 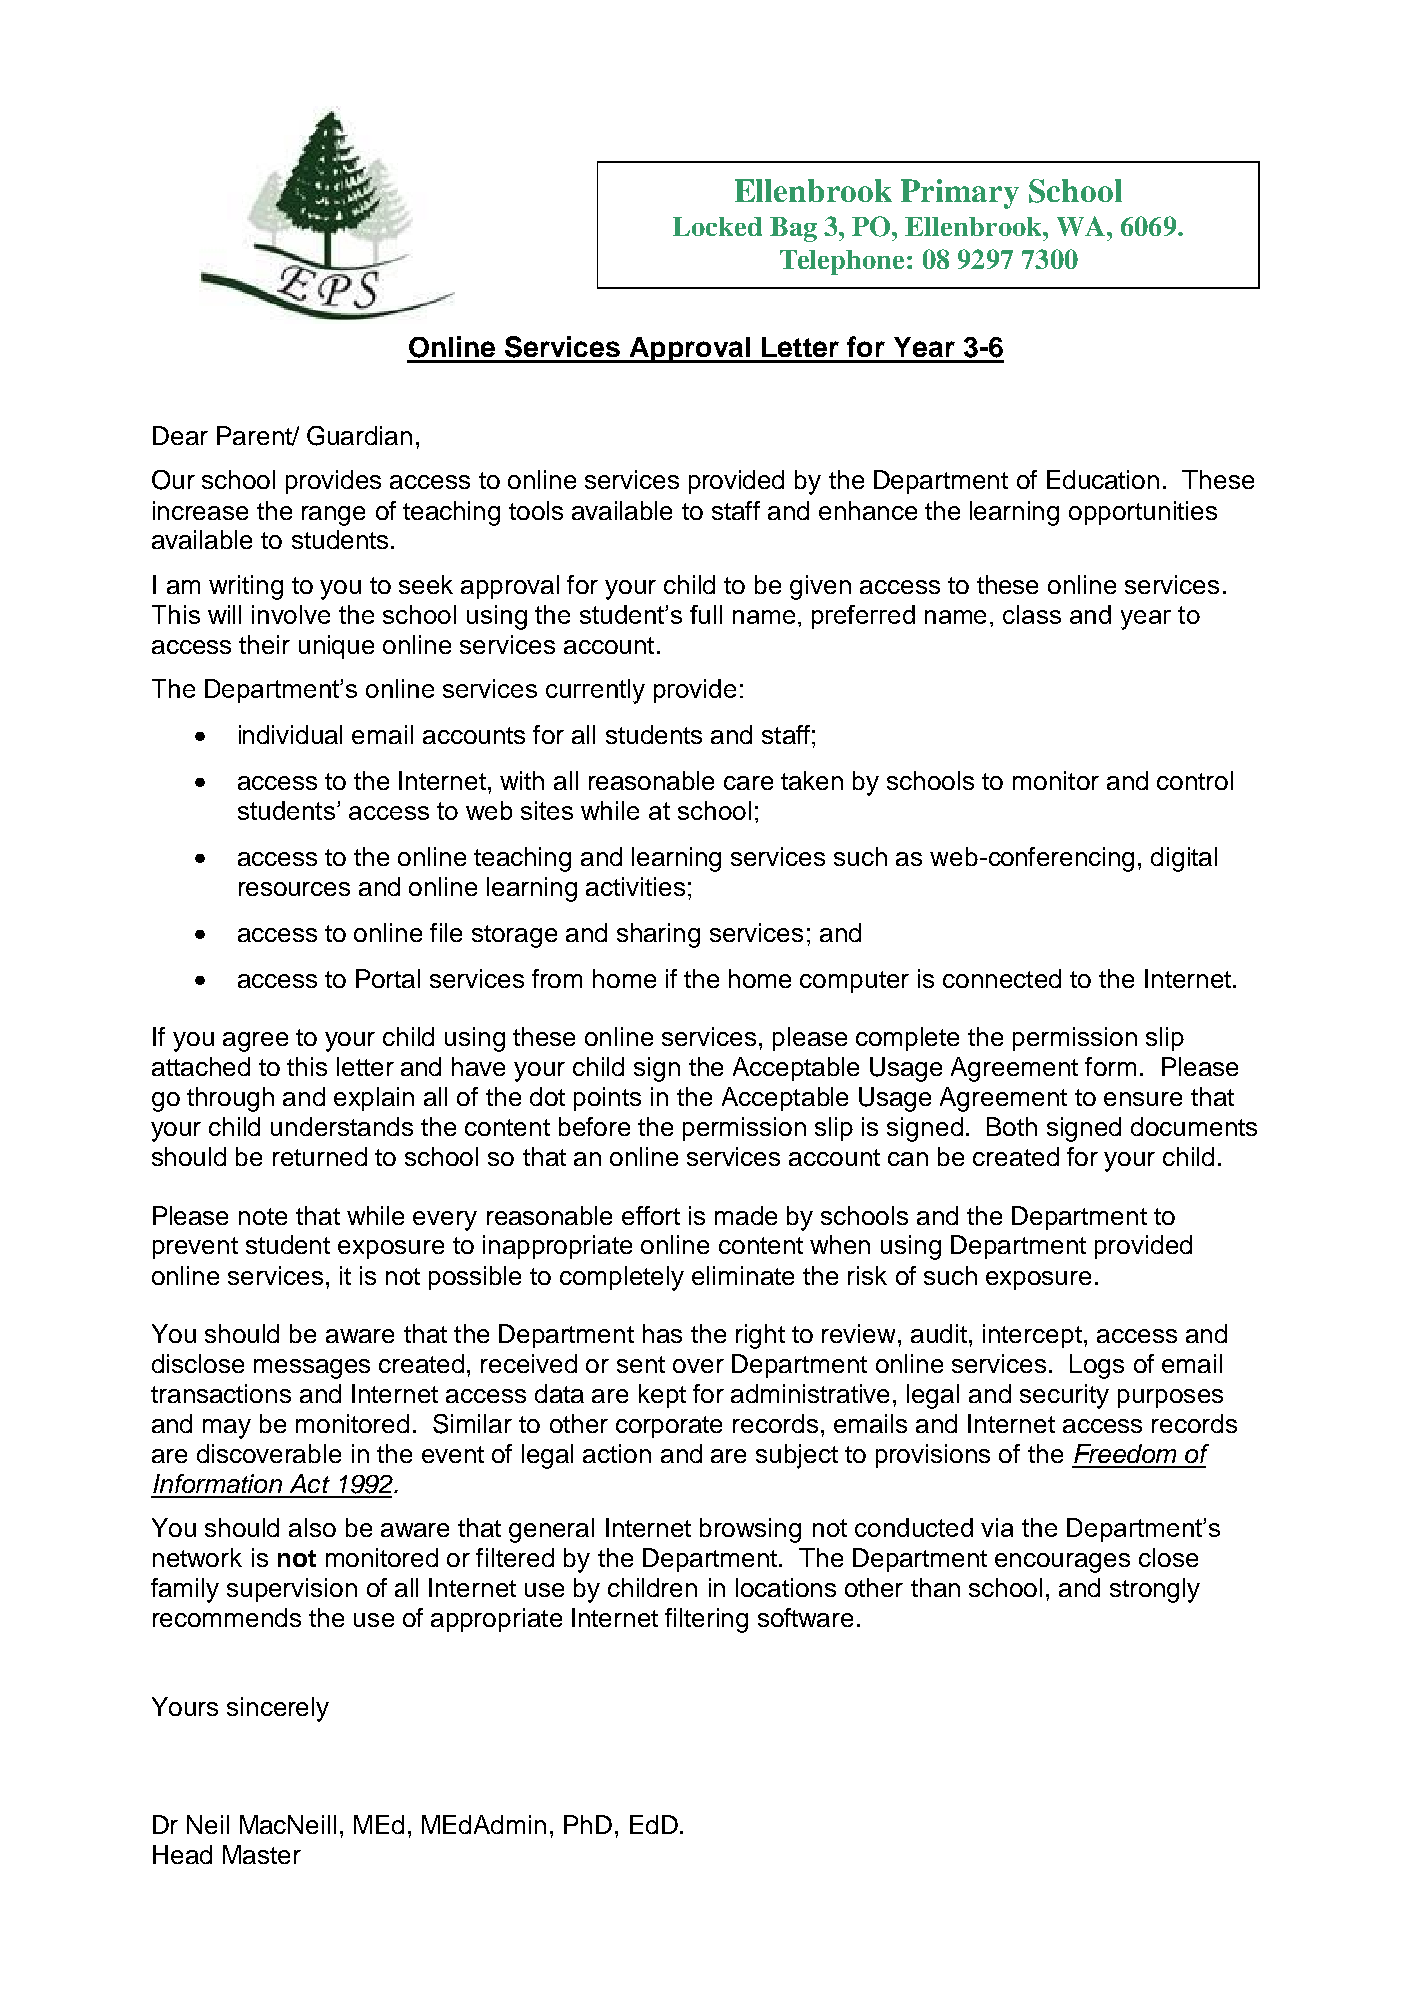 I want to click on class, so click(x=1032, y=614).
